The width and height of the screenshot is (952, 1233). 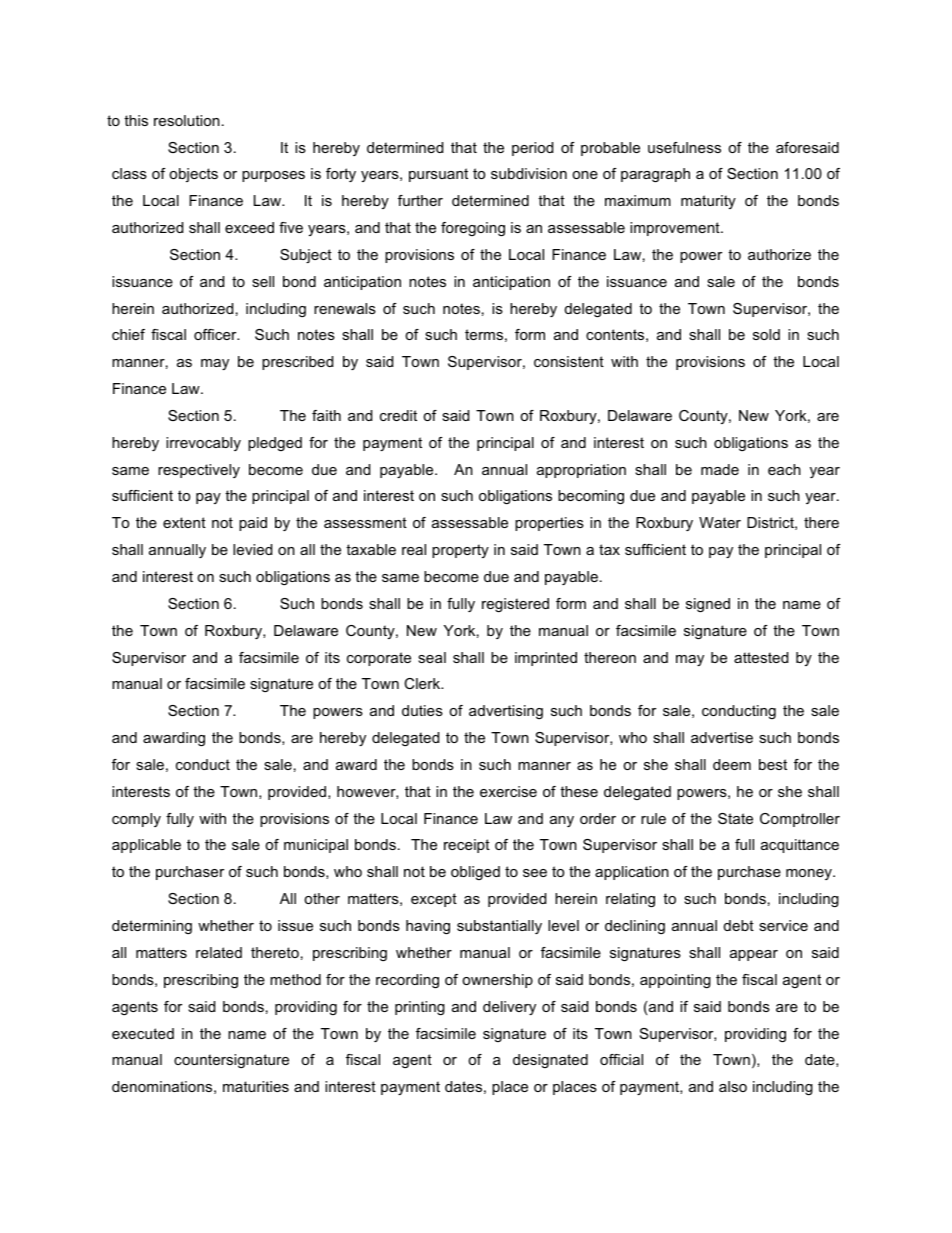 What do you see at coordinates (508, 791) in the screenshot?
I see `exercise` at bounding box center [508, 791].
